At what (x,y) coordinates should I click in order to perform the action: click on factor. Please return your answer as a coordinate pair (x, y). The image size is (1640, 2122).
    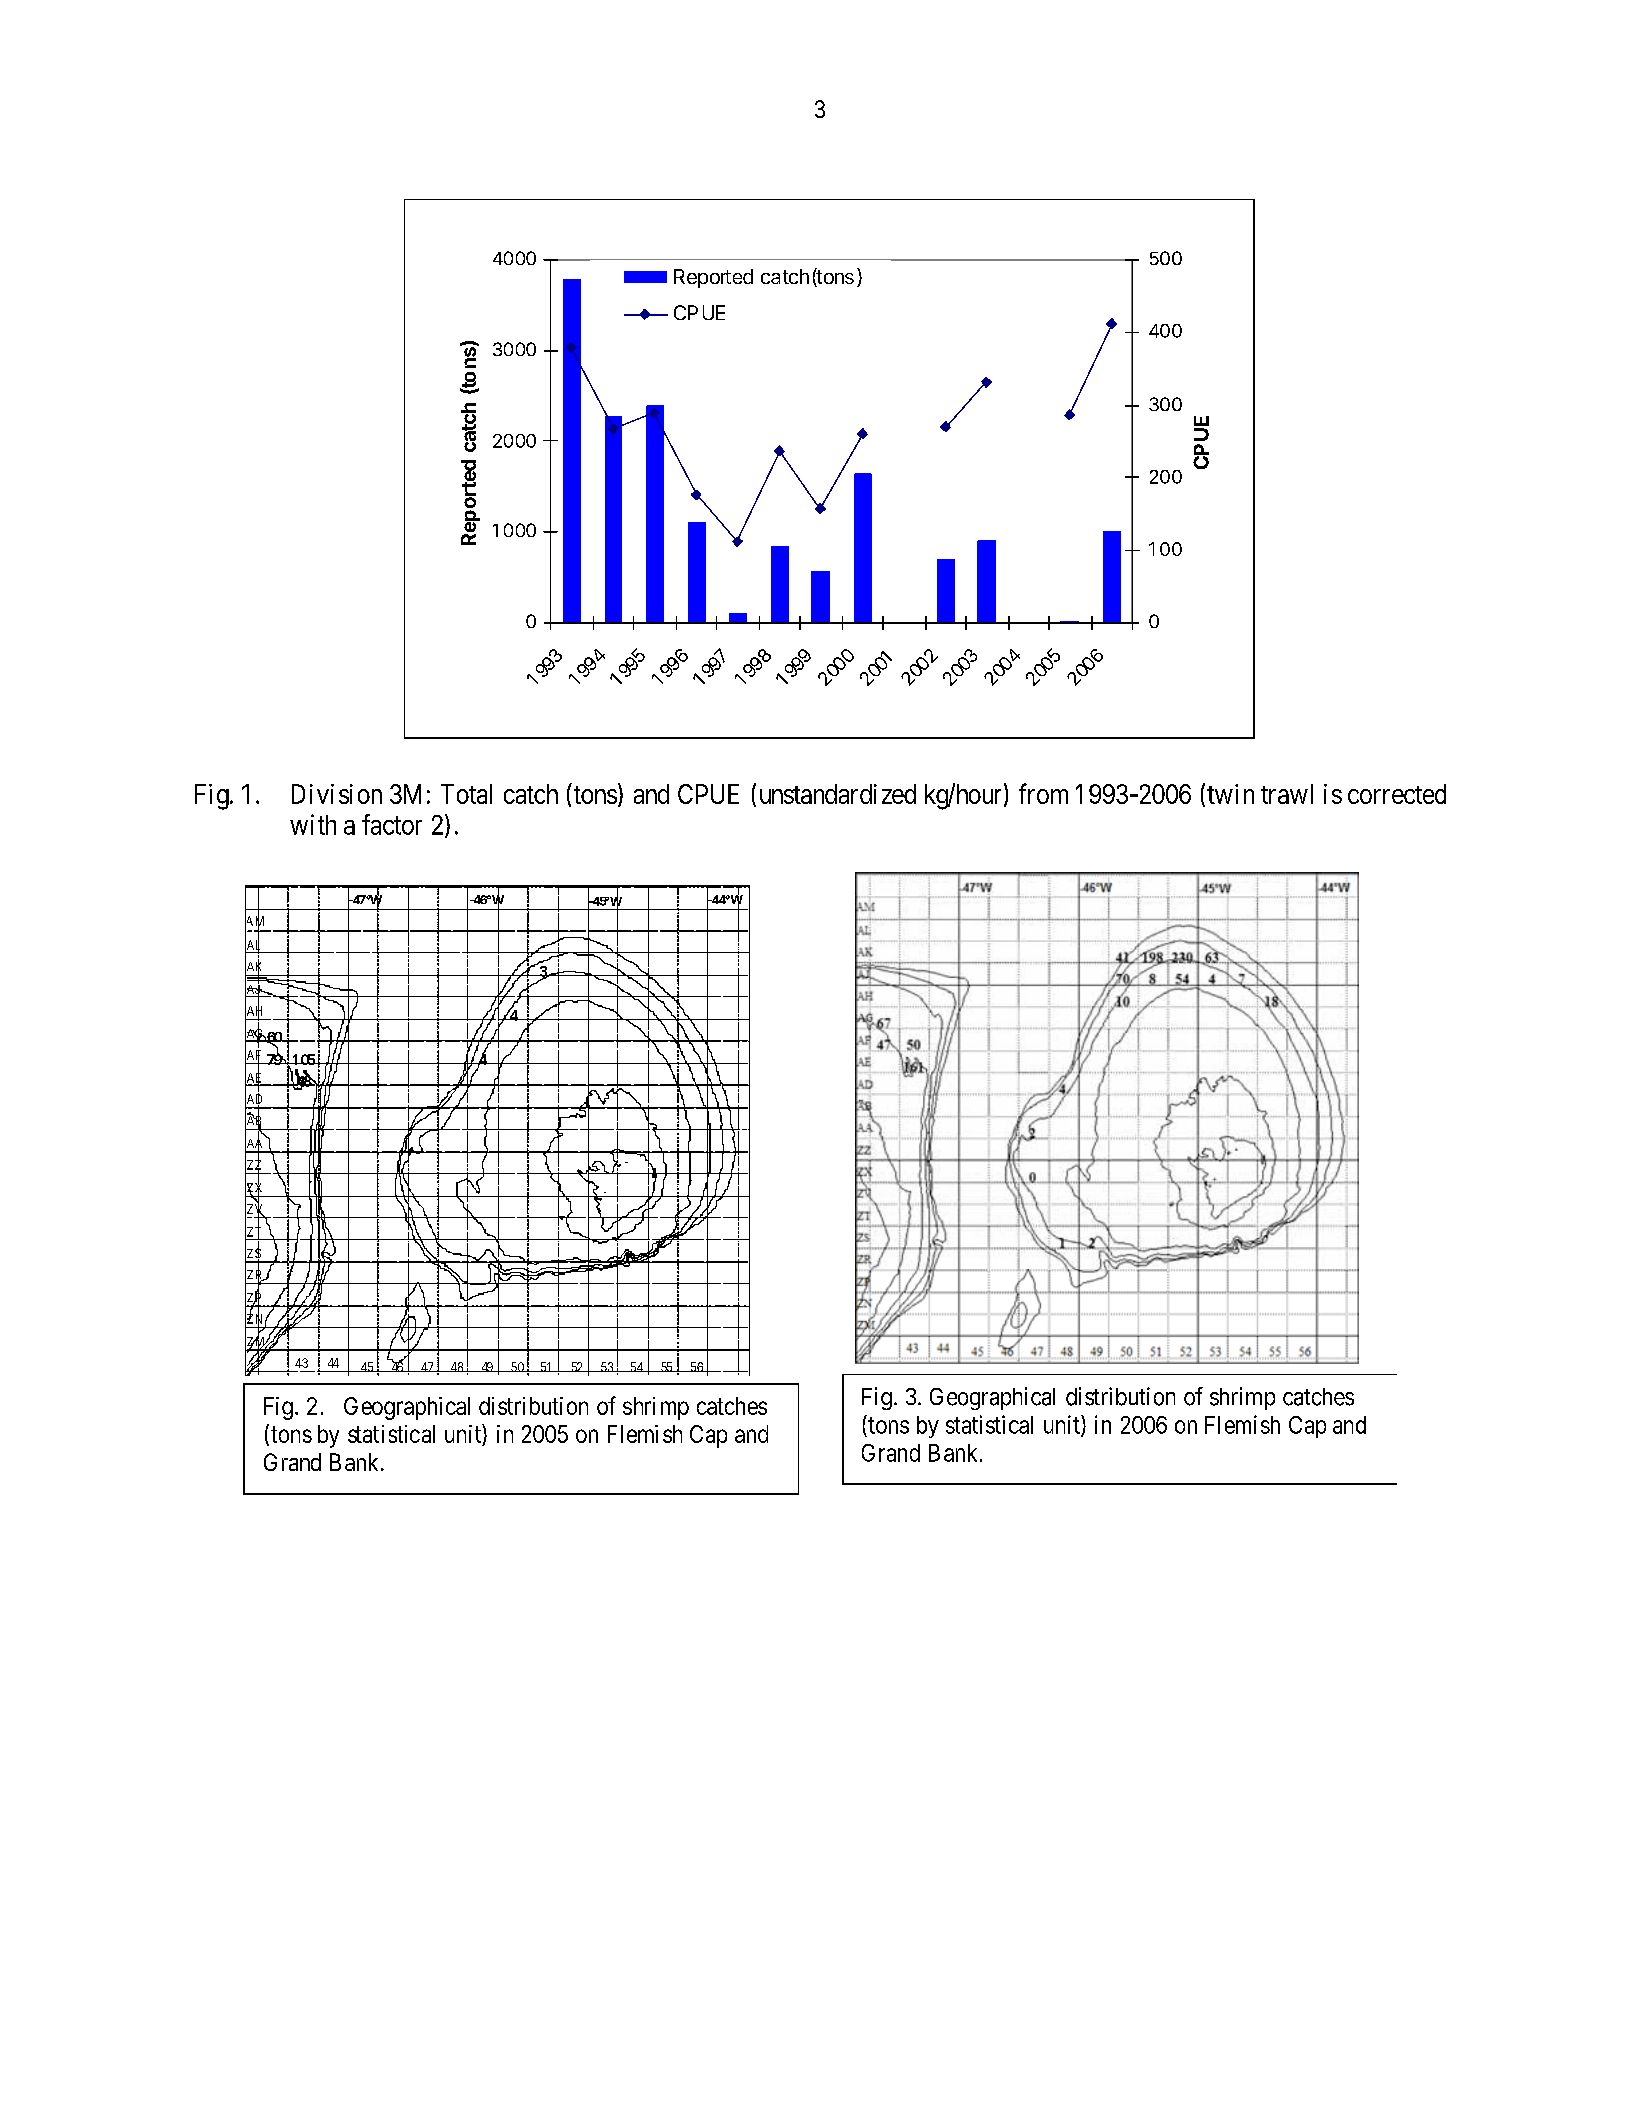
    Looking at the image, I should click on (392, 824).
